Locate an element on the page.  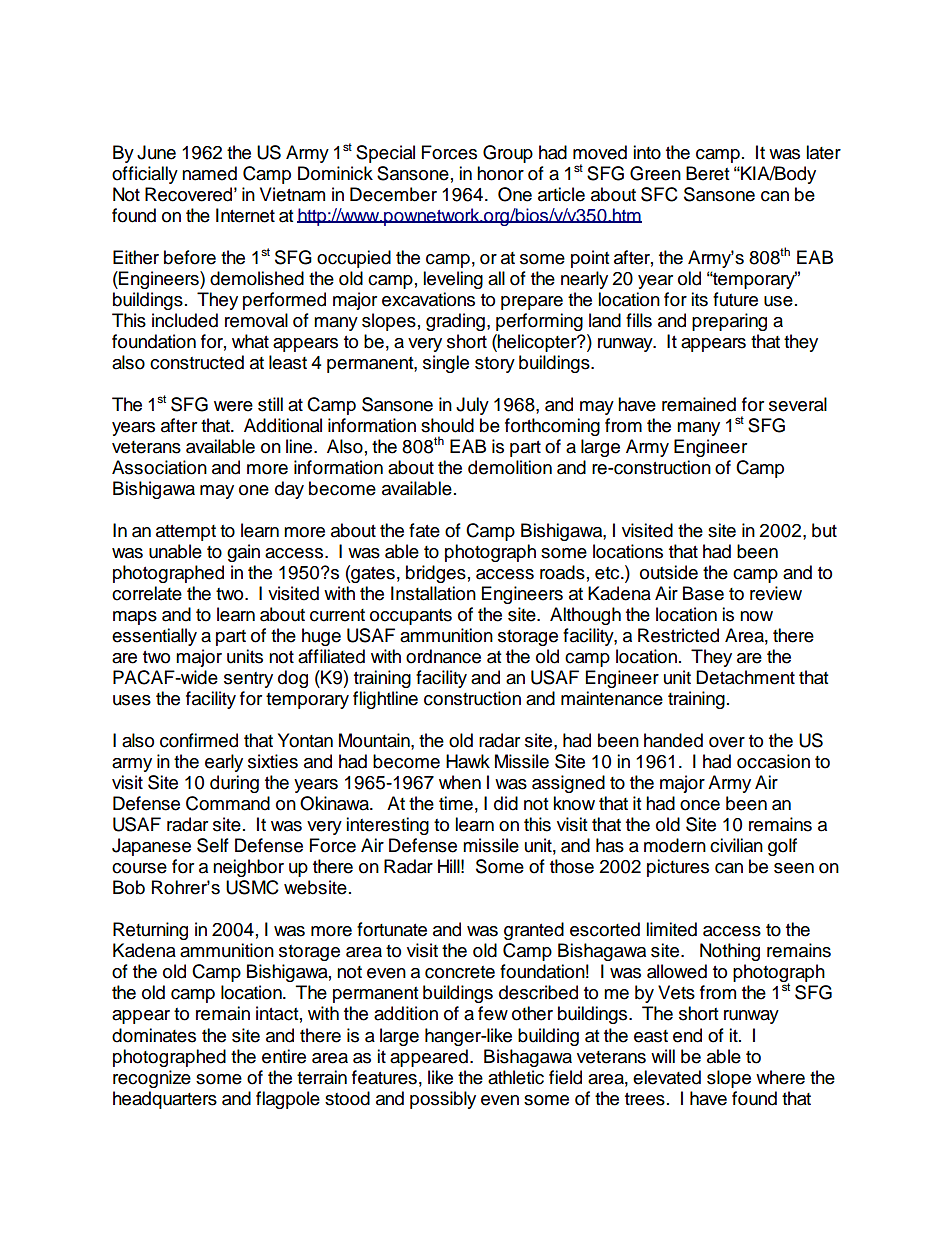
Beret is located at coordinates (707, 173).
